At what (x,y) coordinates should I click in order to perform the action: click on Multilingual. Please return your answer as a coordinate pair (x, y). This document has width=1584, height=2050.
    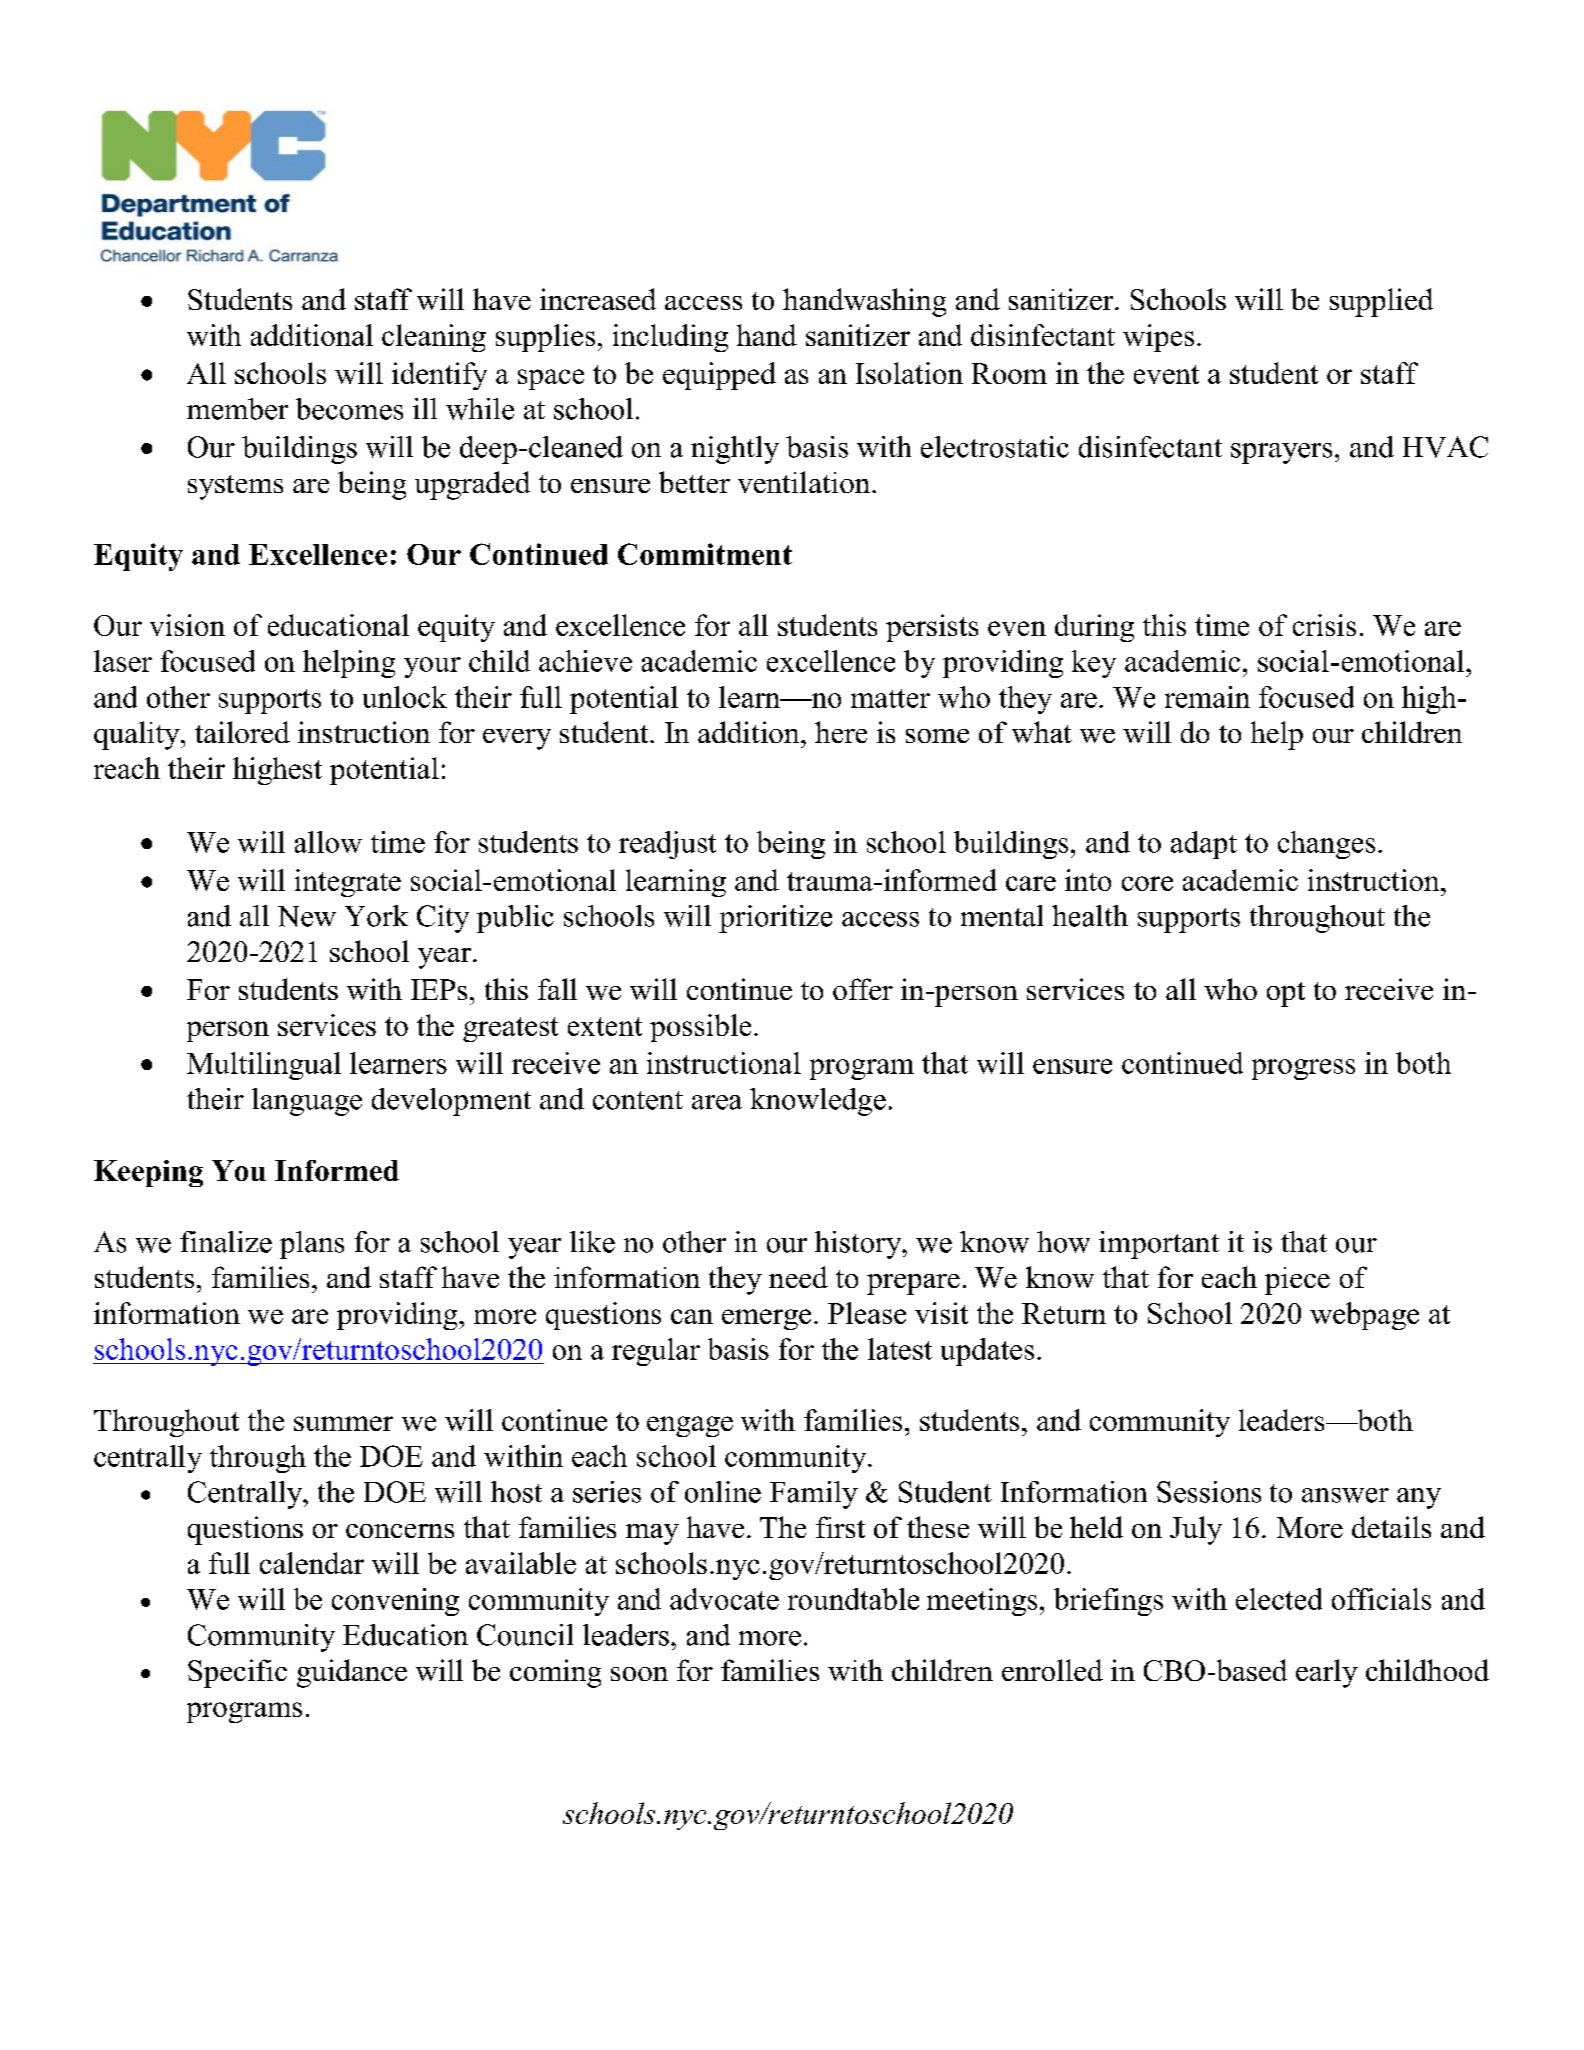
    Looking at the image, I should click on (264, 1066).
